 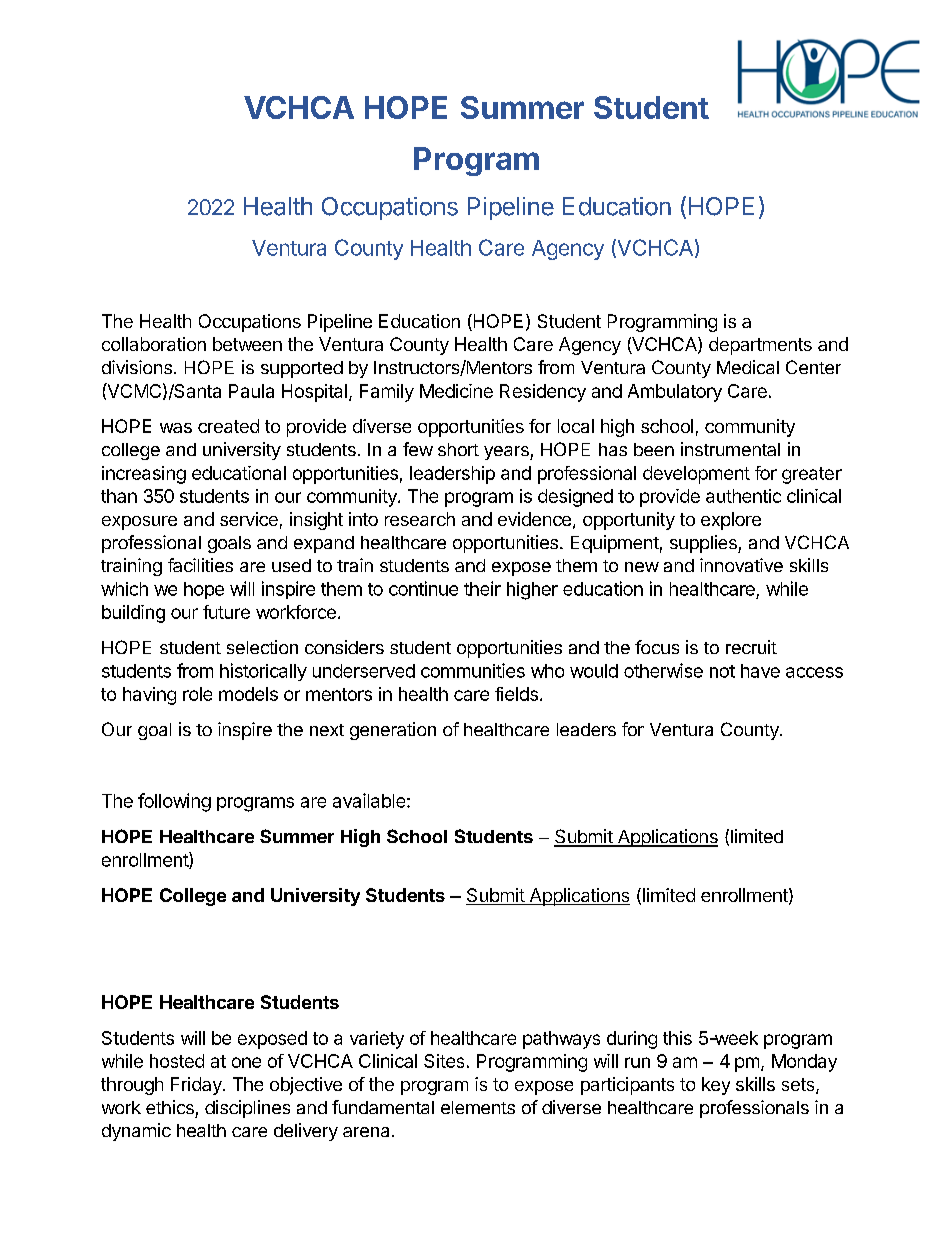 What do you see at coordinates (722, 671) in the screenshot?
I see `not` at bounding box center [722, 671].
